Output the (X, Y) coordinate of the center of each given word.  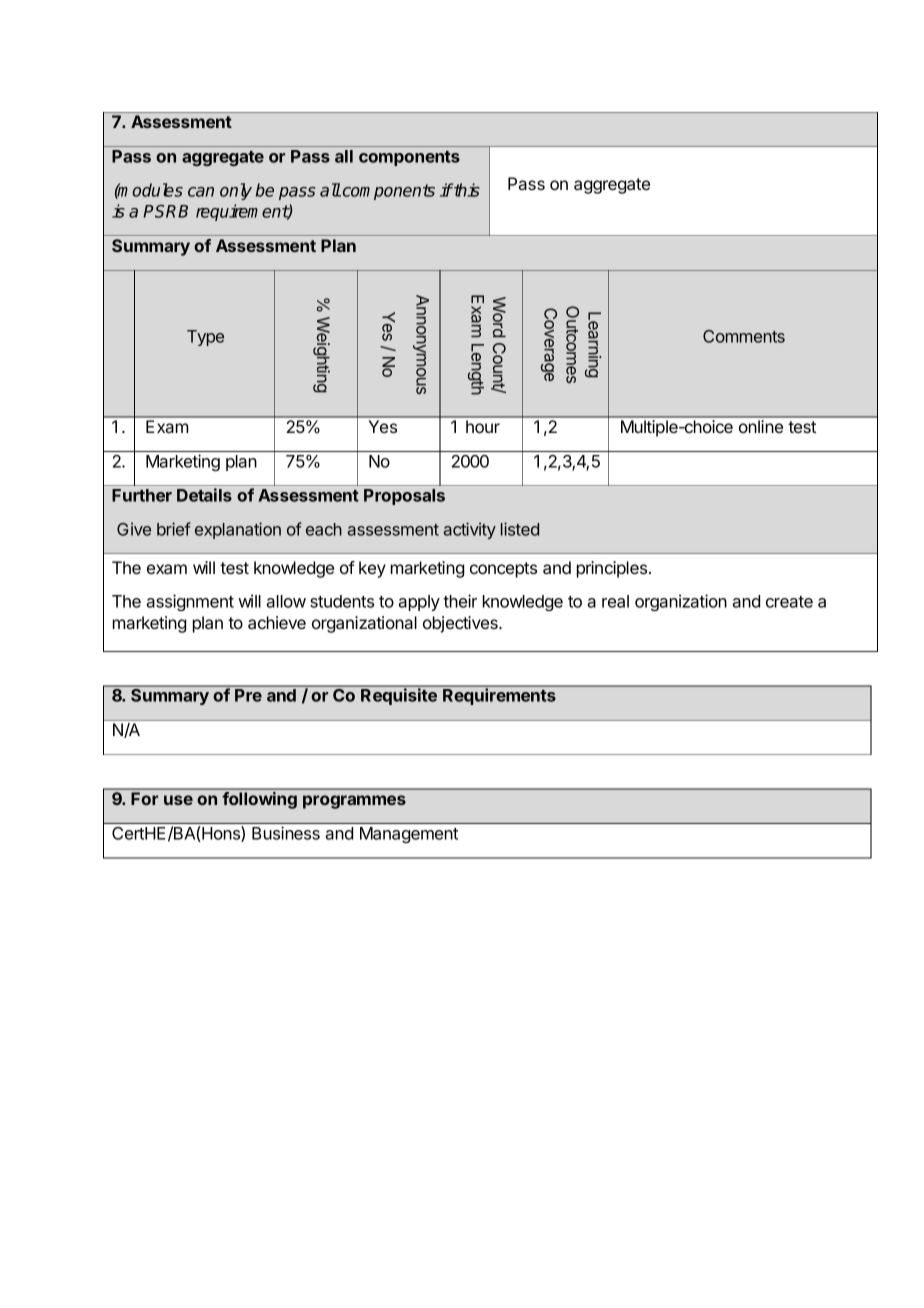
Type (205, 338)
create (789, 602)
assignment (190, 602)
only (236, 191)
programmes (354, 802)
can (201, 192)
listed (520, 529)
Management (409, 835)
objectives (461, 624)
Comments (744, 336)
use (178, 800)
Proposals (404, 497)
